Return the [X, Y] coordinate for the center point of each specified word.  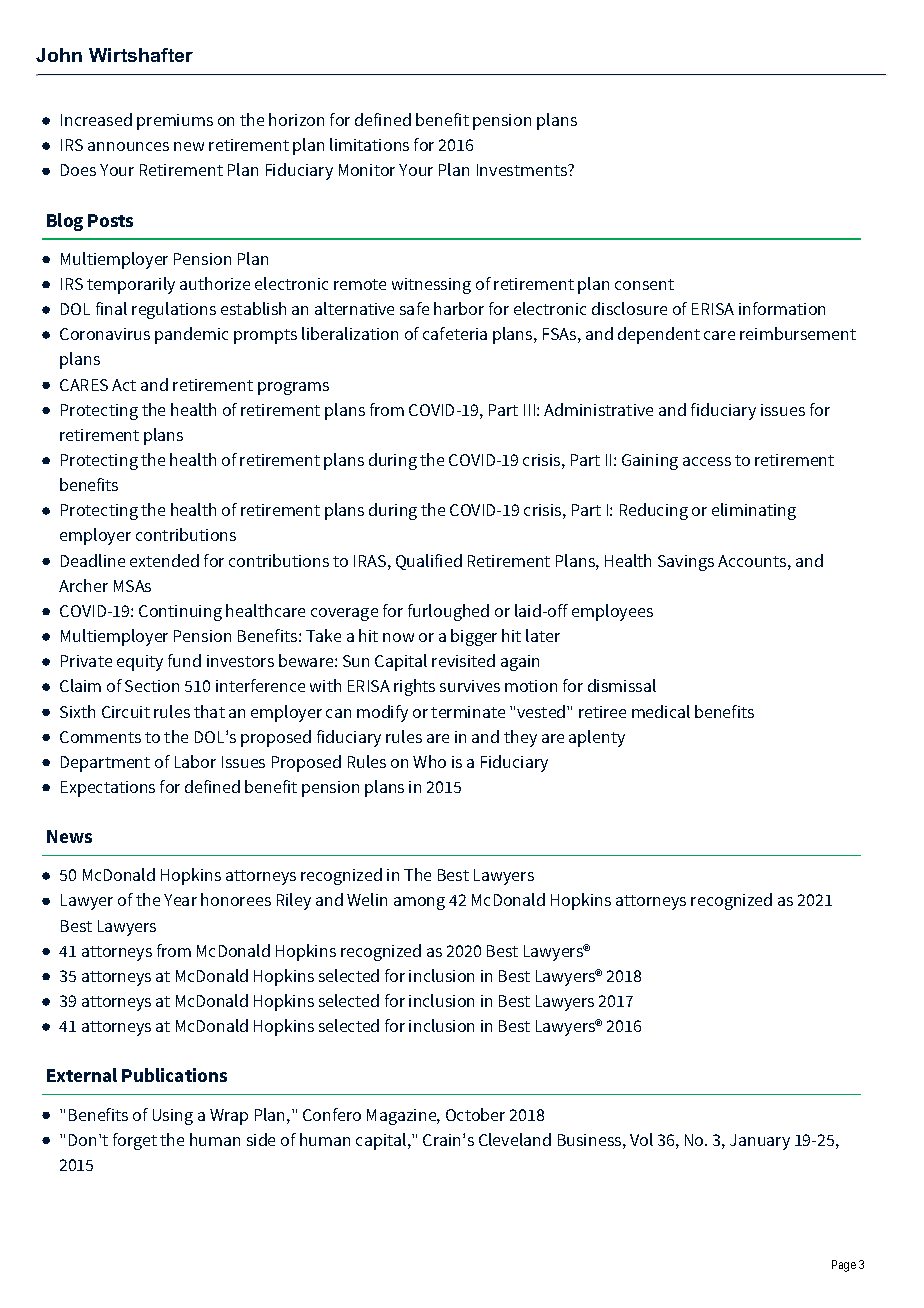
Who [429, 761]
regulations [174, 310]
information [782, 308]
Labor [195, 761]
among [419, 903]
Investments [523, 170]
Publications [174, 1075]
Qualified [429, 562]
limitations [369, 144]
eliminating [754, 511]
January [760, 1142]
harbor [459, 308]
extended [164, 560]
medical [661, 711]
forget [135, 1141]
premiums [175, 122]
